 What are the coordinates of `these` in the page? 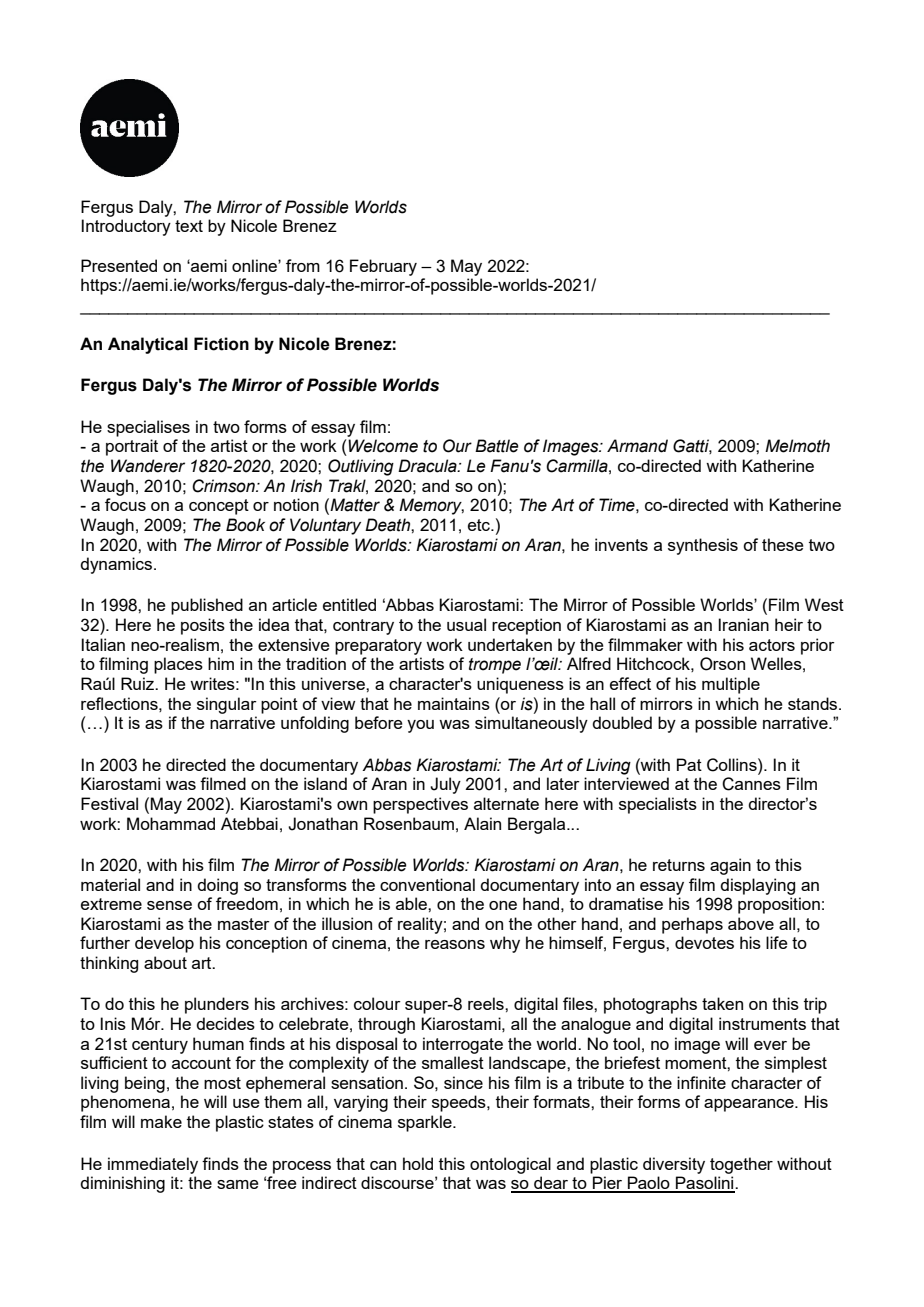 It's located at (783, 544).
